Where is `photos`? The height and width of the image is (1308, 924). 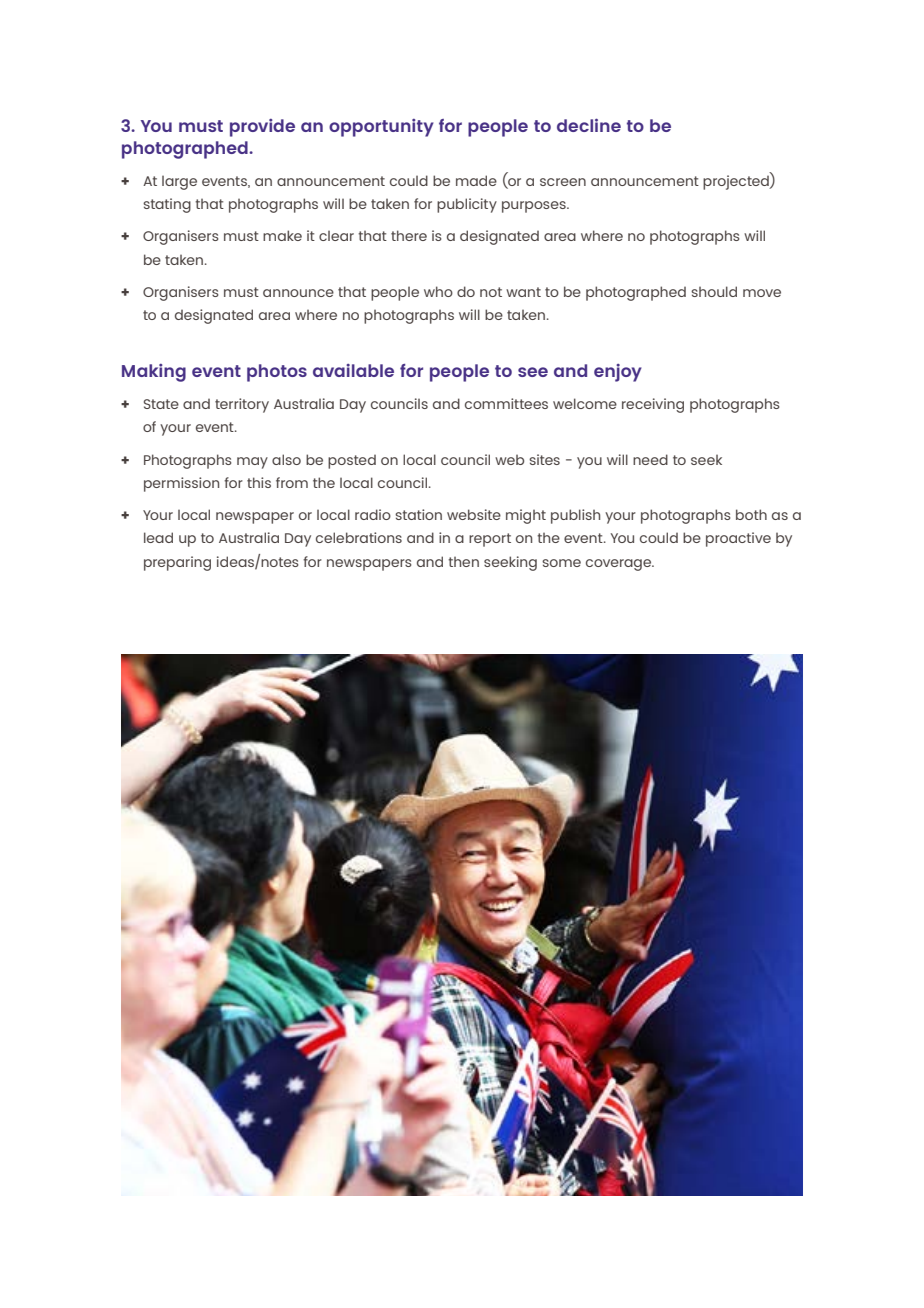
photos is located at coordinates (277, 373).
